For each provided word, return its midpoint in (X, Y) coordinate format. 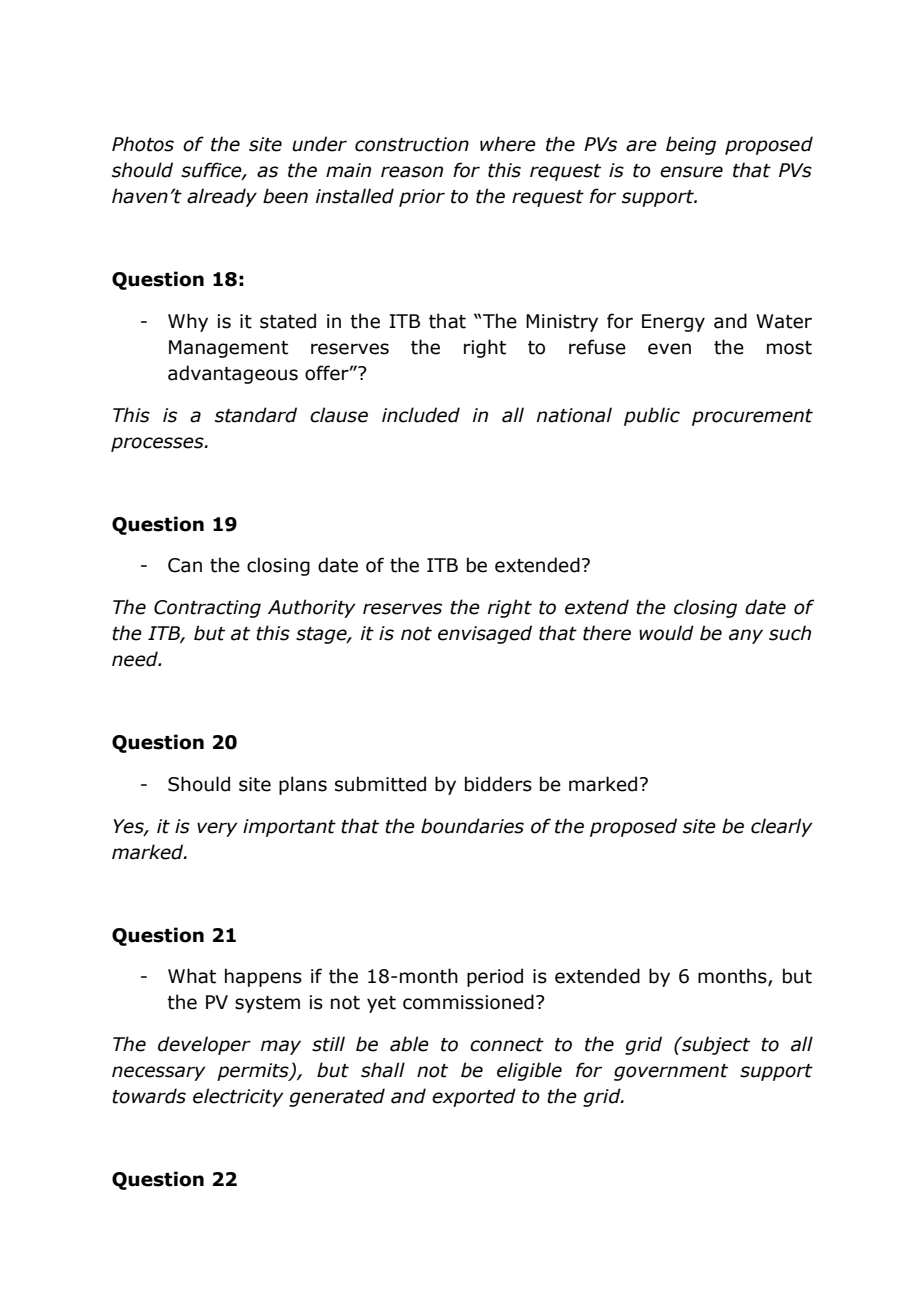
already (222, 197)
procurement (752, 417)
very (217, 829)
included (421, 415)
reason (412, 172)
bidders (498, 784)
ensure (691, 172)
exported (474, 1097)
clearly (782, 827)
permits (254, 1072)
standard (256, 415)
